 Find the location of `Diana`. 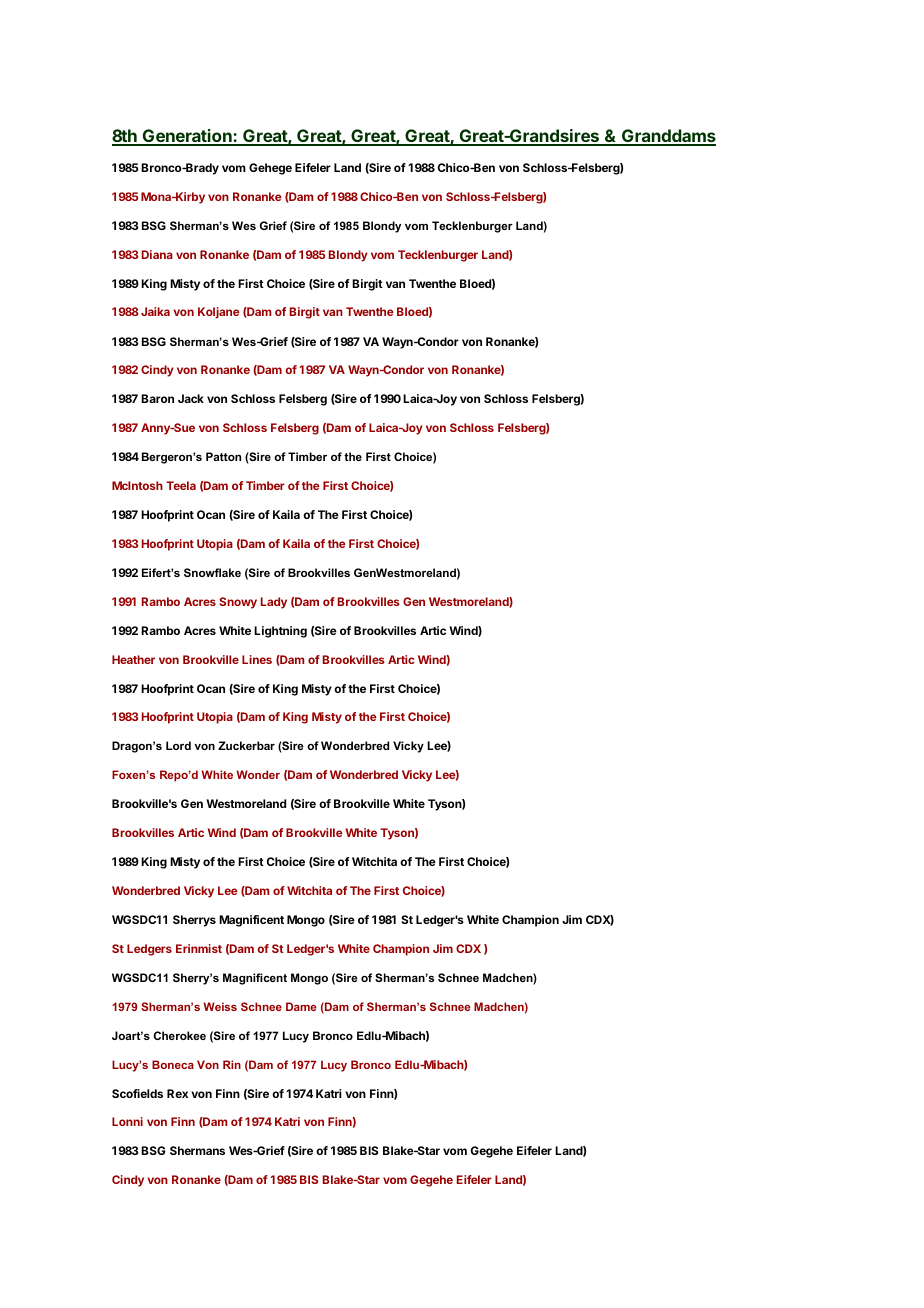

Diana is located at coordinates (157, 254).
